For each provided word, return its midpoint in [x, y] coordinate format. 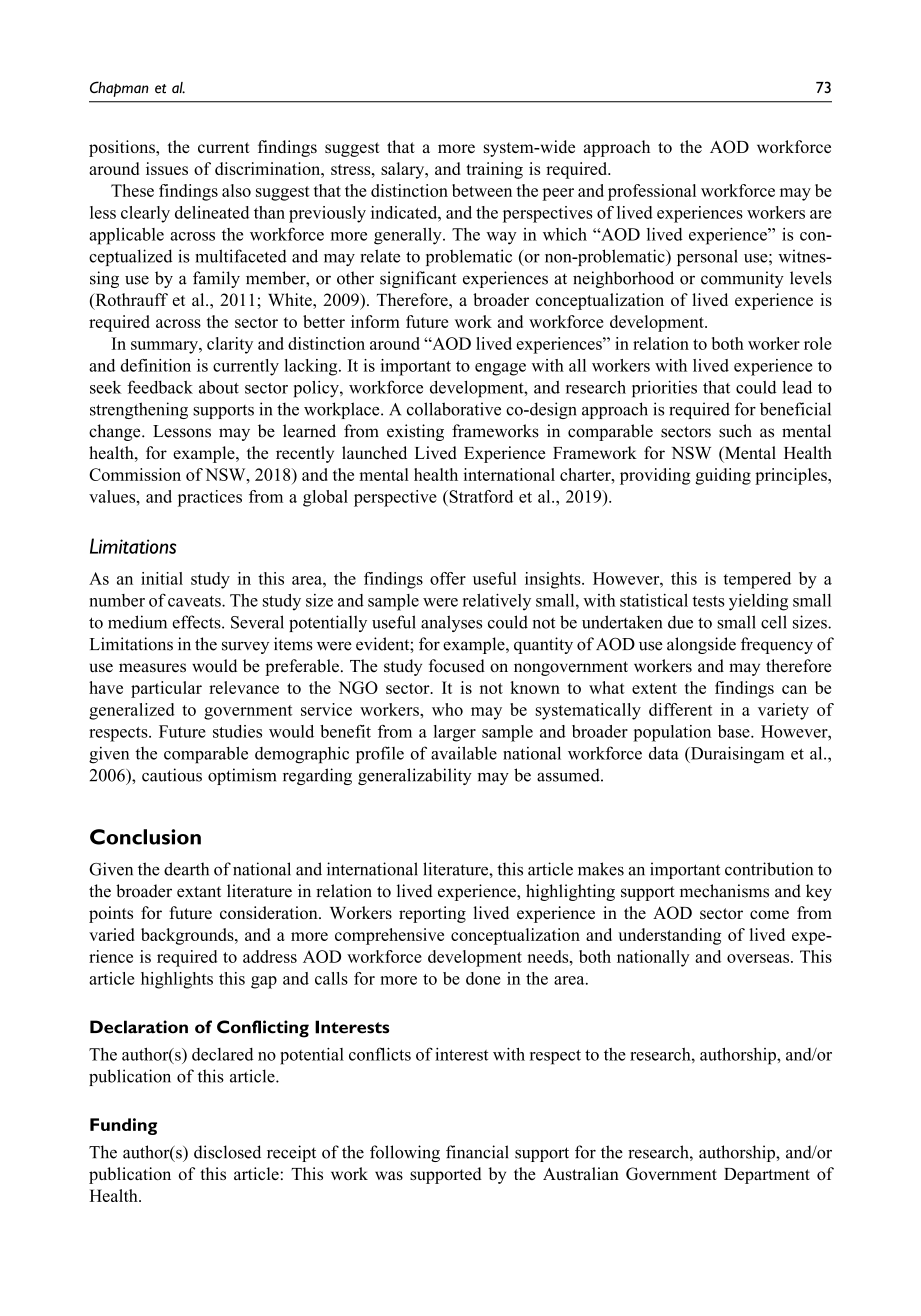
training [494, 170]
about [219, 387]
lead [797, 387]
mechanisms [724, 891]
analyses [451, 623]
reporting [432, 914]
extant [199, 892]
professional [652, 192]
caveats [195, 601]
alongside [701, 645]
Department [767, 1176]
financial [477, 1152]
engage [500, 369]
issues [167, 168]
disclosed [227, 1152]
